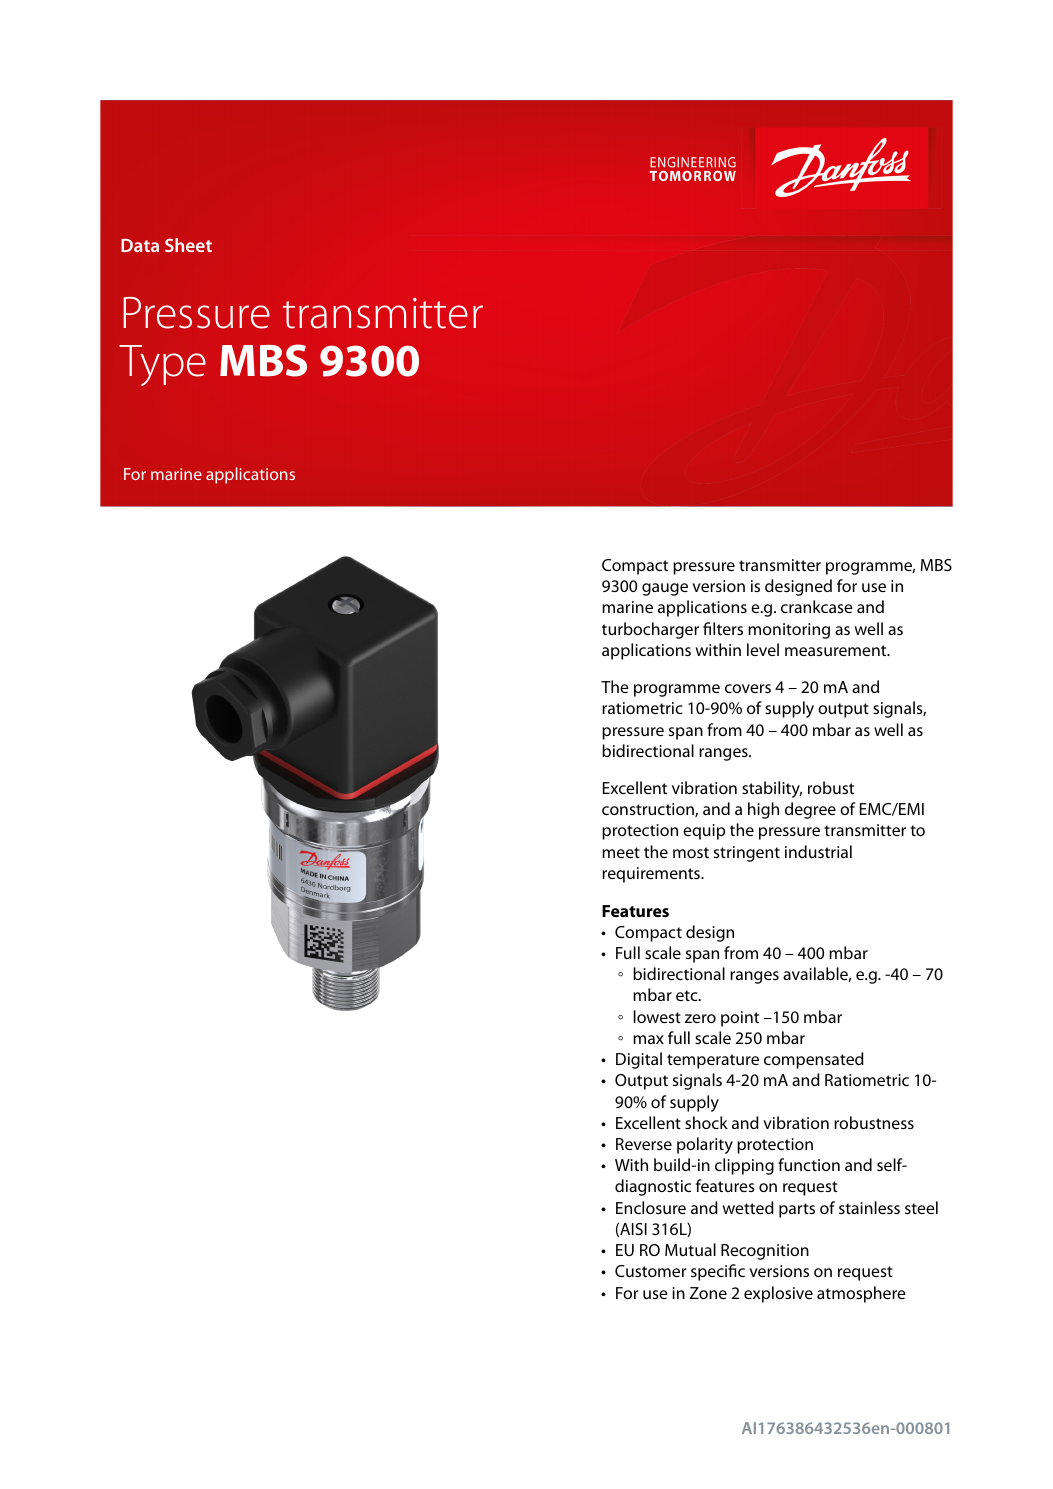 The image size is (1053, 1489). I want to click on monitoring, so click(789, 631).
